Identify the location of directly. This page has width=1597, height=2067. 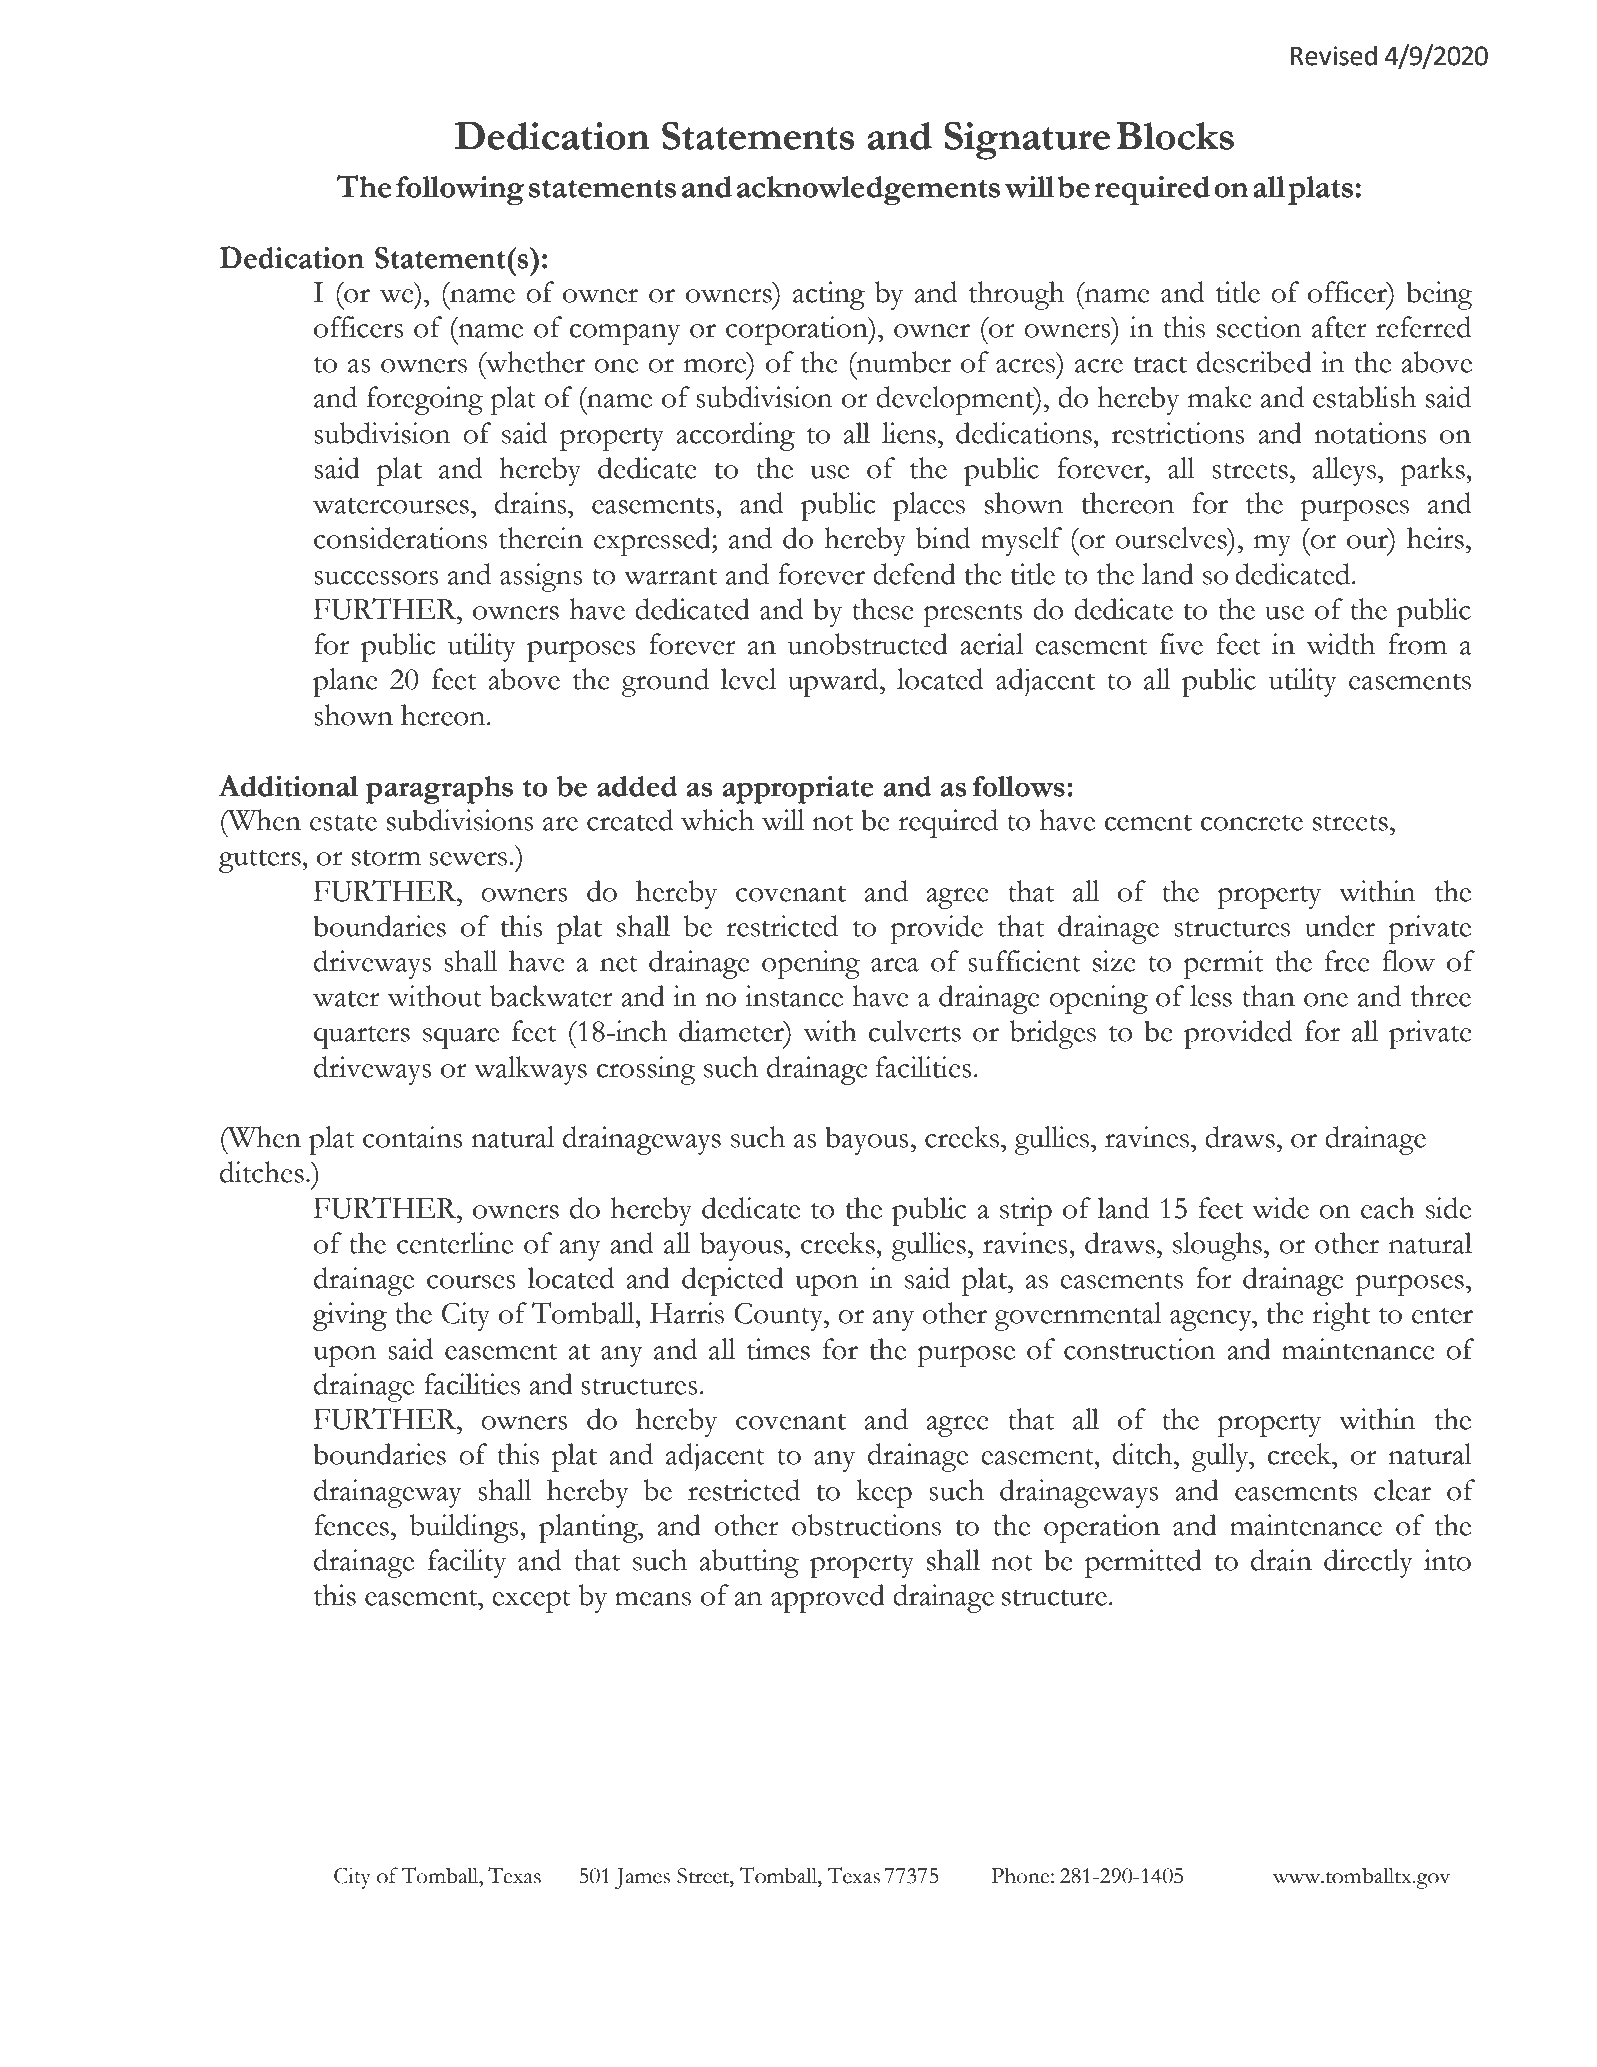
(1368, 1563).
